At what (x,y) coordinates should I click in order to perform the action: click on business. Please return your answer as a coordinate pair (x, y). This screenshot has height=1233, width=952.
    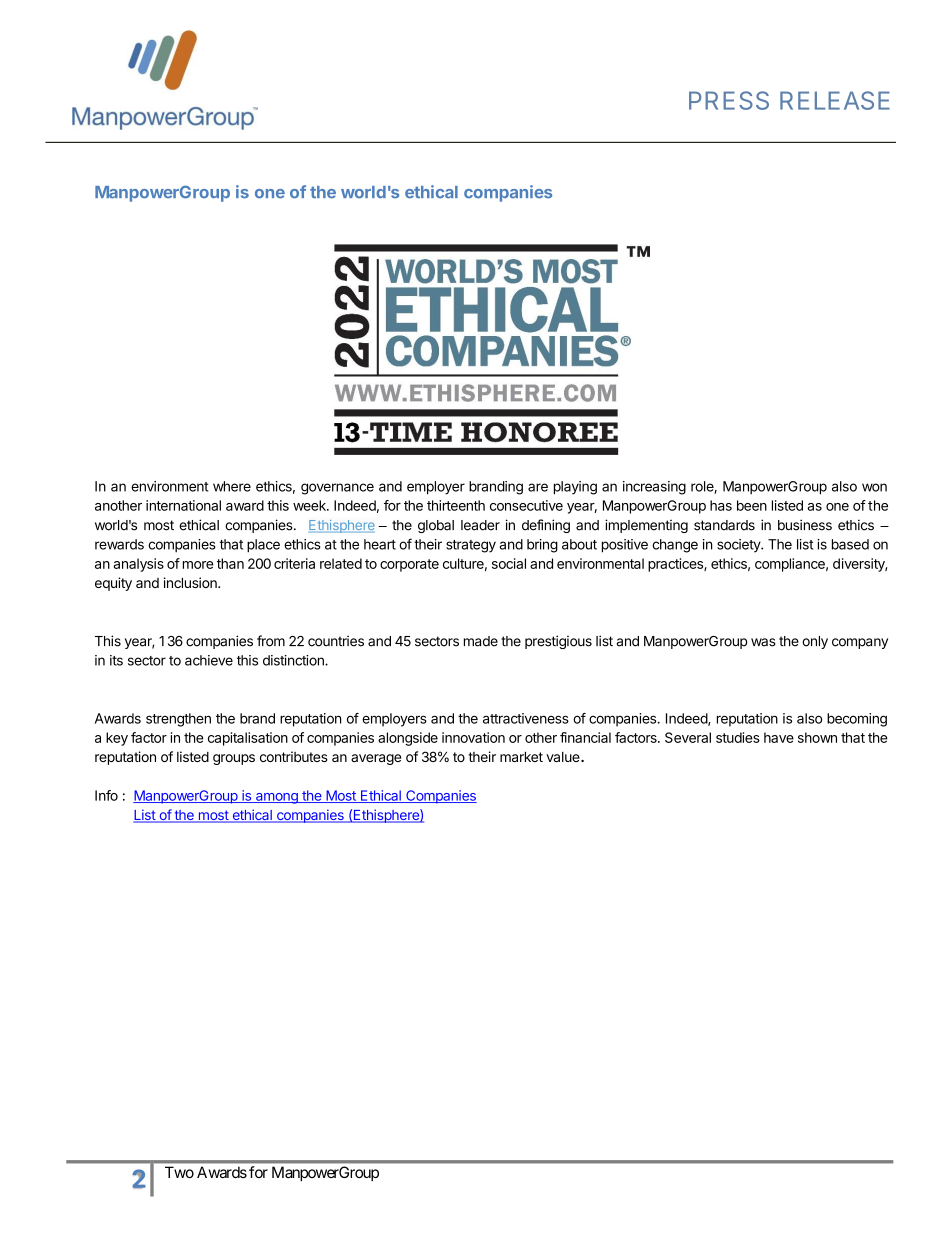
    Looking at the image, I should click on (805, 525).
